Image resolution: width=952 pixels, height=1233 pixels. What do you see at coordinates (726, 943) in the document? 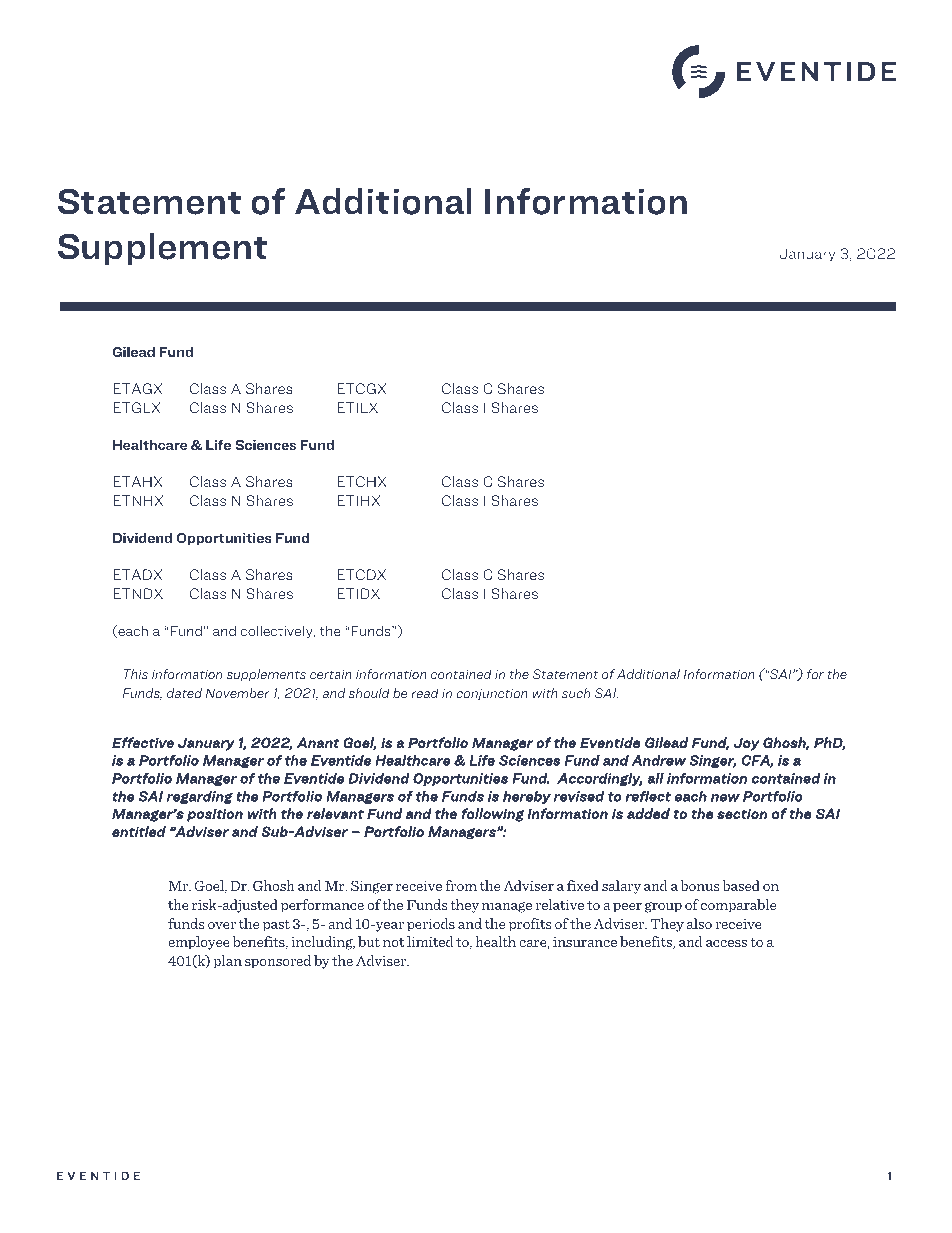
I see `access` at bounding box center [726, 943].
